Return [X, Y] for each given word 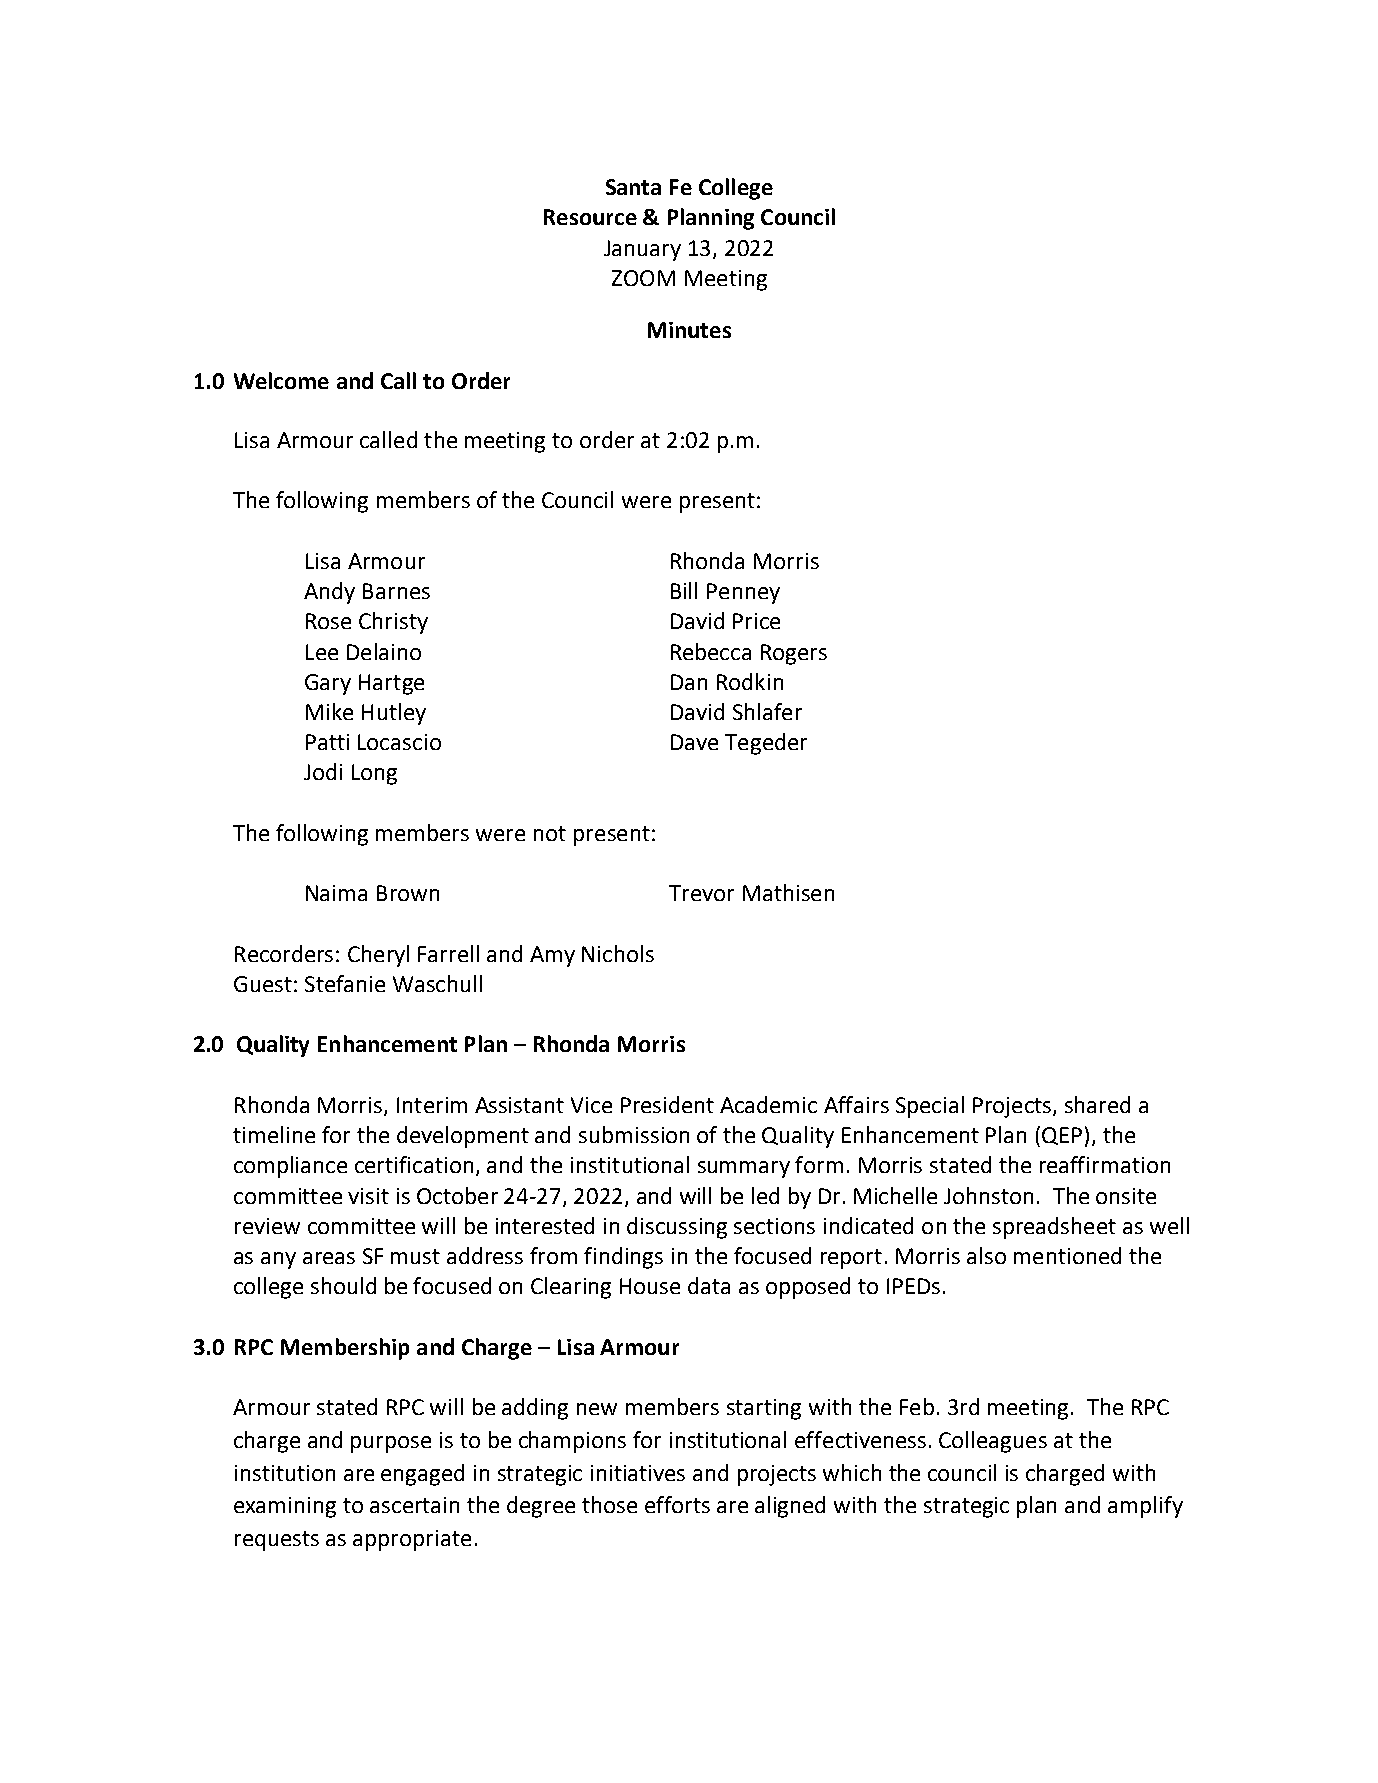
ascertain [414, 1505]
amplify [1145, 1507]
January [642, 250]
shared [1097, 1104]
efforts [677, 1504]
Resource [590, 217]
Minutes [689, 330]
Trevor [701, 893]
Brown [408, 893]
